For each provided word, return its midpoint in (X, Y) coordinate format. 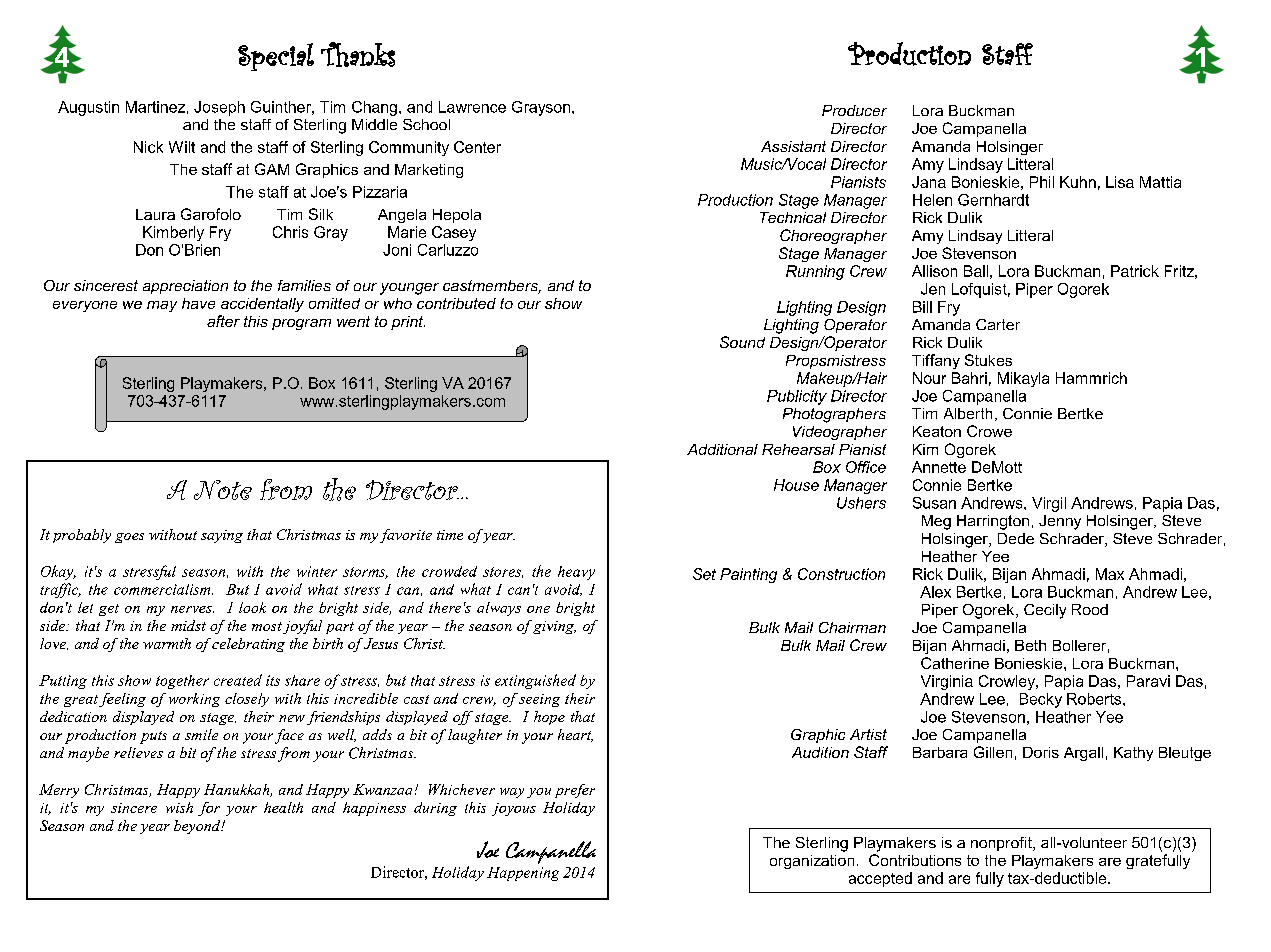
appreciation (185, 287)
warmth (167, 643)
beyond (198, 827)
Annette (939, 467)
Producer (854, 110)
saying (222, 536)
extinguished (535, 681)
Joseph (219, 108)
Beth (1030, 645)
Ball (976, 271)
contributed (456, 303)
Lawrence (472, 107)
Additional (722, 449)
